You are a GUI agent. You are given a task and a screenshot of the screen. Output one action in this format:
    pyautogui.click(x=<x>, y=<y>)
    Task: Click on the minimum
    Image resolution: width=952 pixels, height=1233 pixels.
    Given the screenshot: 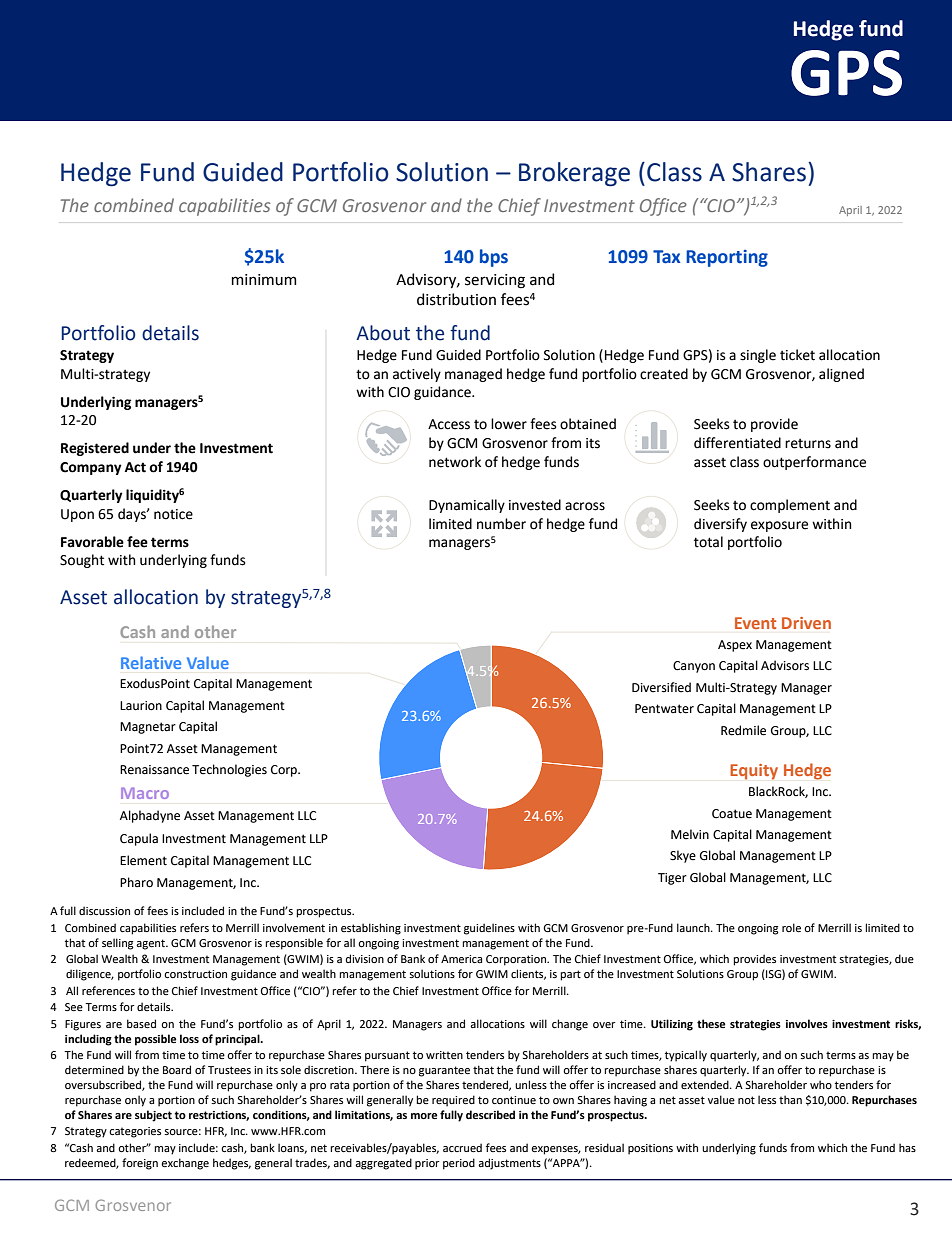 What is the action you would take?
    pyautogui.click(x=264, y=280)
